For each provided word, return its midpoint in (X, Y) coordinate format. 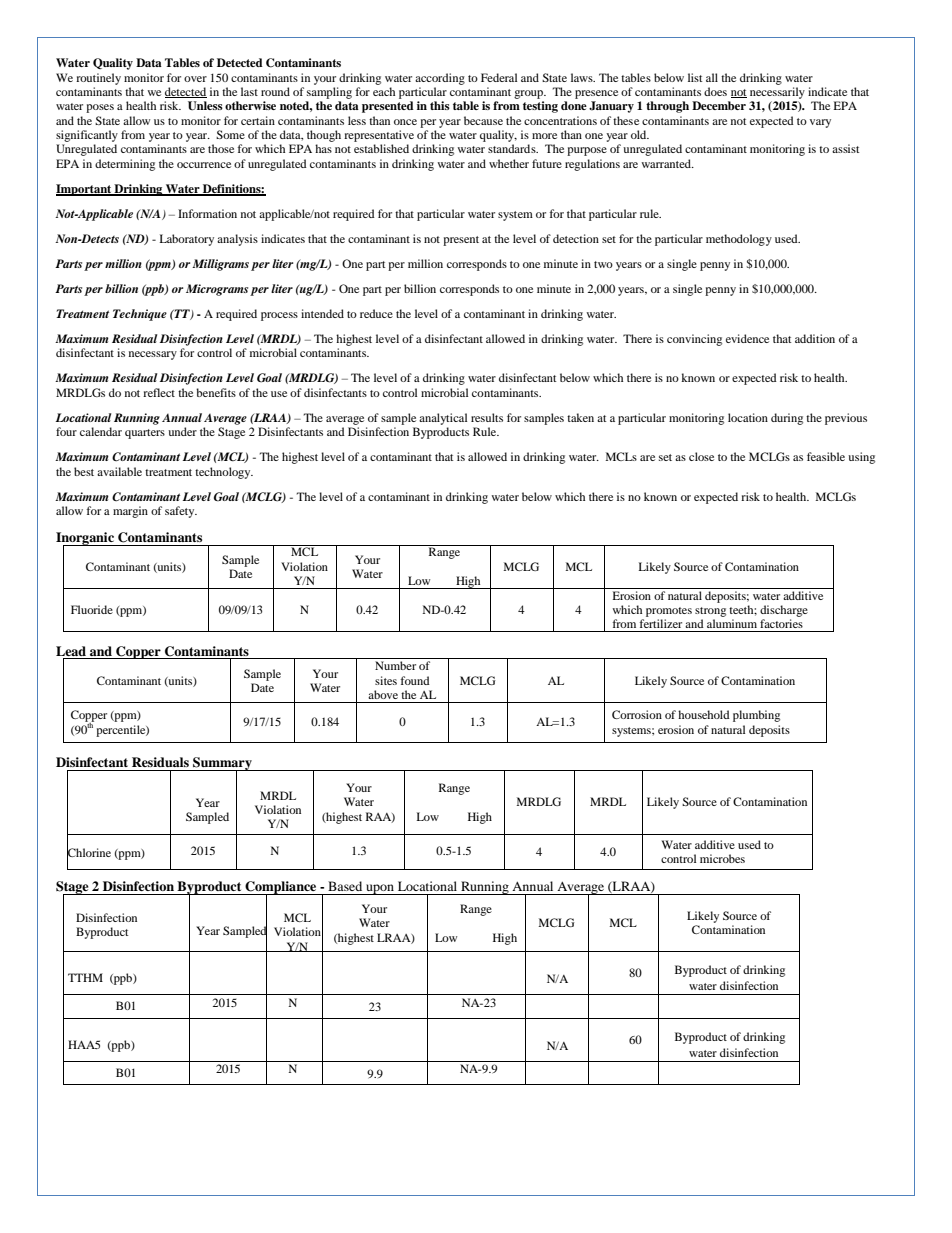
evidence (747, 338)
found (415, 680)
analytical (443, 419)
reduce (376, 313)
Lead (71, 651)
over (195, 79)
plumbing (756, 716)
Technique (140, 315)
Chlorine (89, 852)
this (440, 105)
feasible (826, 456)
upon (380, 889)
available (119, 471)
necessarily (777, 93)
